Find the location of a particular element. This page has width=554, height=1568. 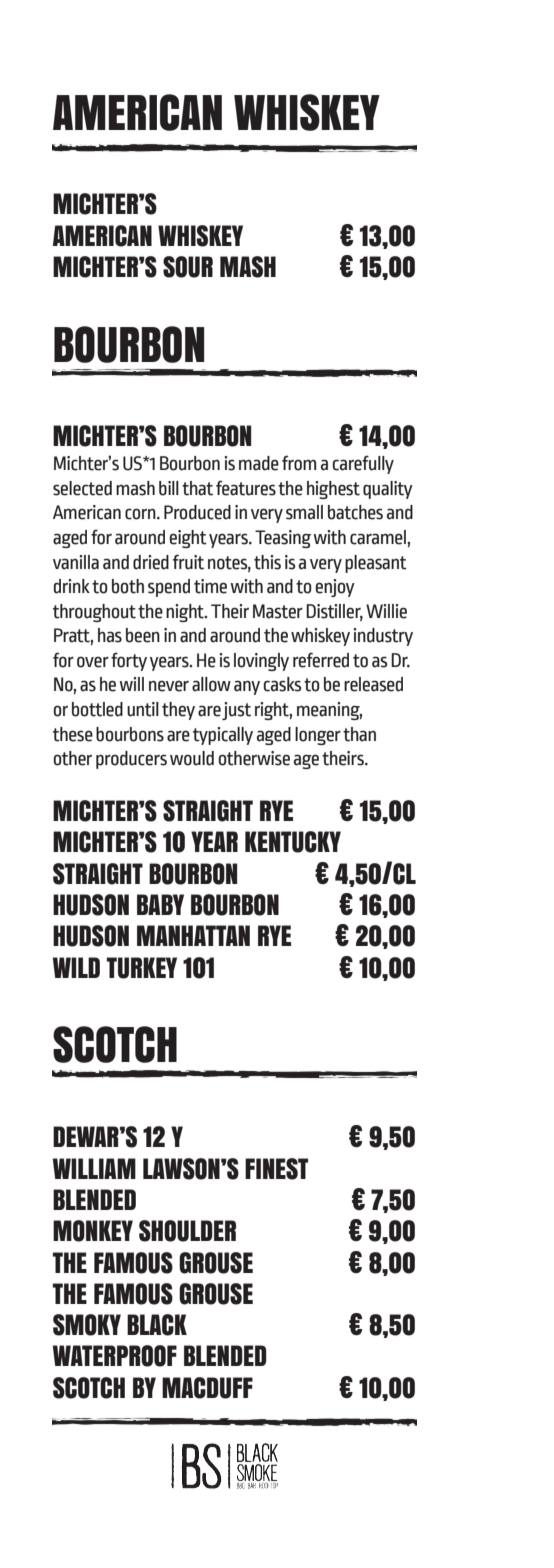

than is located at coordinates (359, 734).
